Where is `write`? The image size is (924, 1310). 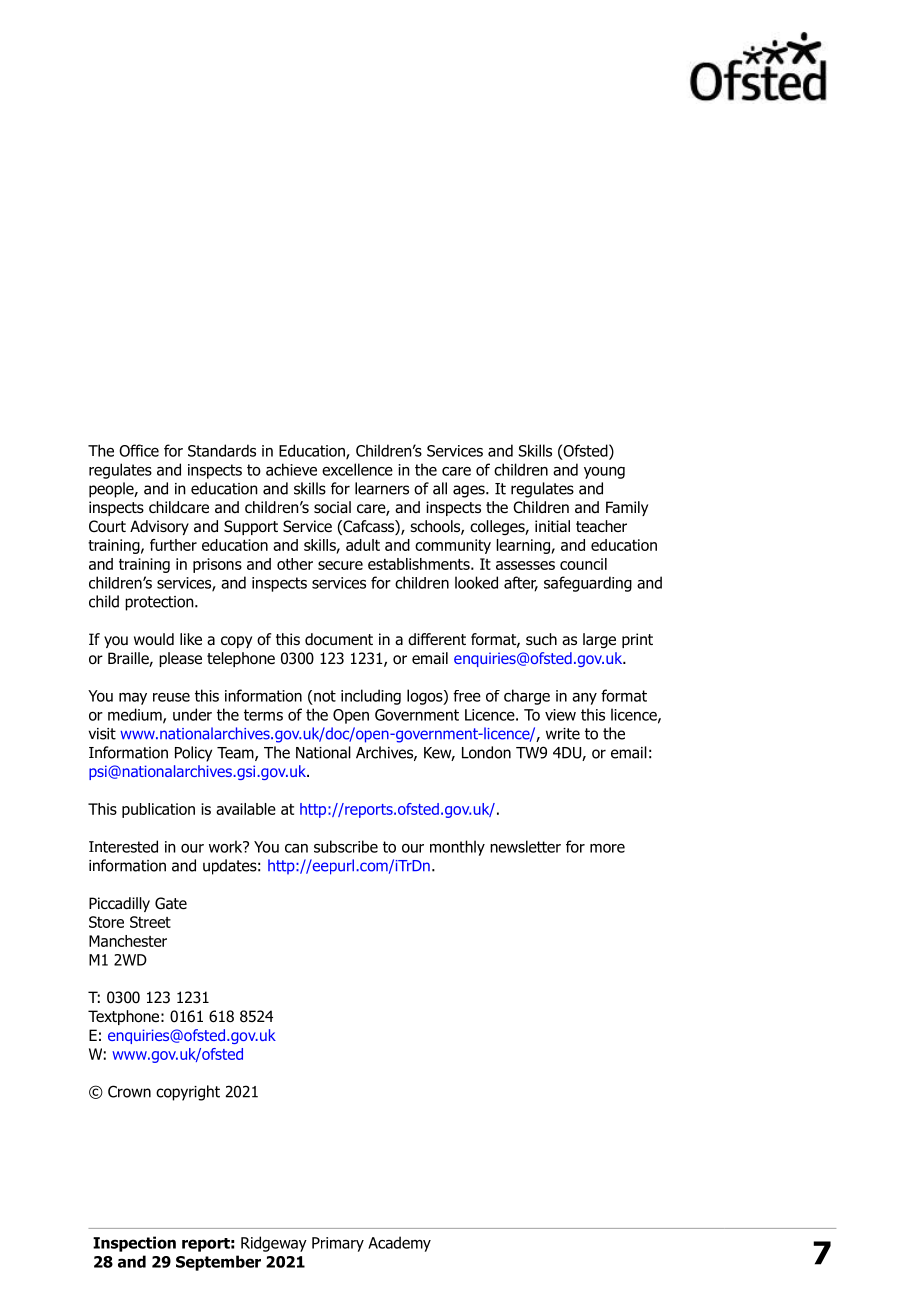
write is located at coordinates (563, 734).
